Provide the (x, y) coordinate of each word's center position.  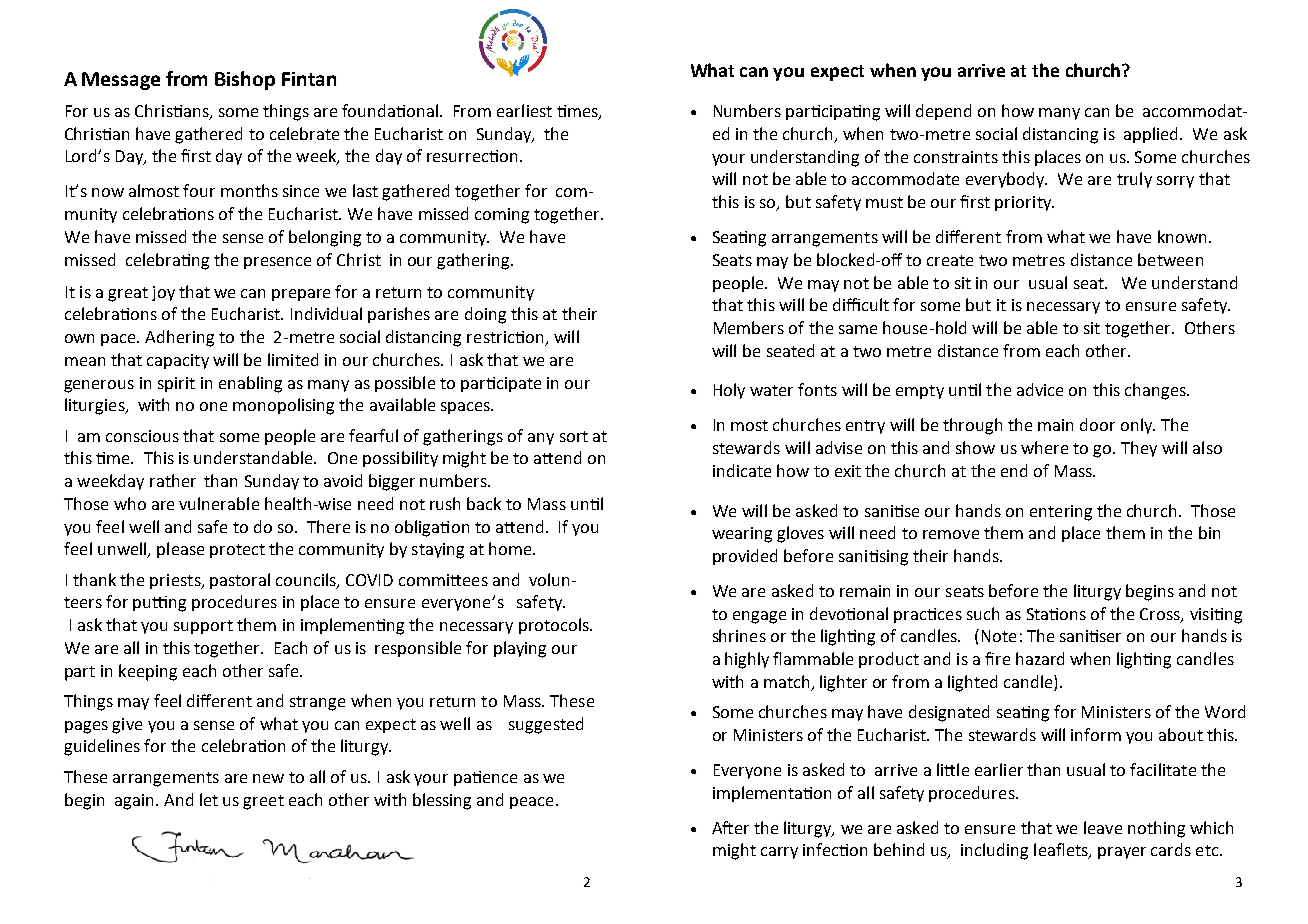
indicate (742, 470)
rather (173, 480)
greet (263, 802)
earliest (524, 110)
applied (1152, 135)
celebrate (304, 133)
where (1044, 447)
